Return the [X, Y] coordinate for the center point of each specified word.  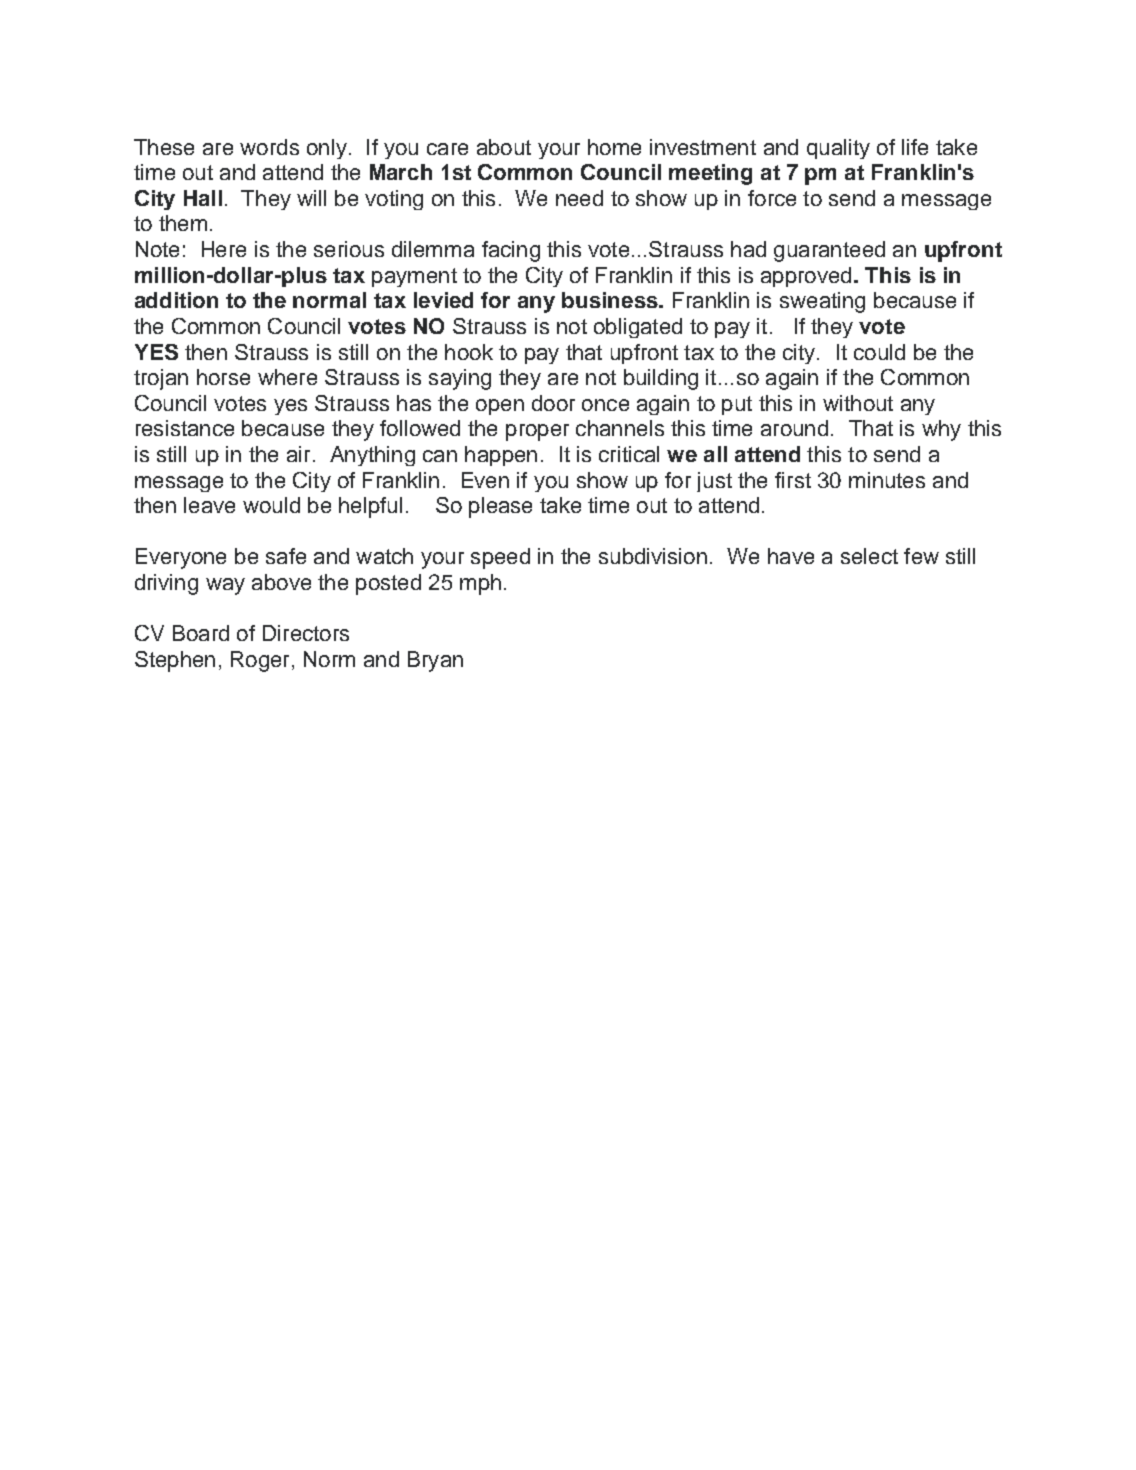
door [553, 403]
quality [838, 149]
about [504, 147]
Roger [260, 661]
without [858, 403]
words [269, 147]
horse [223, 377]
